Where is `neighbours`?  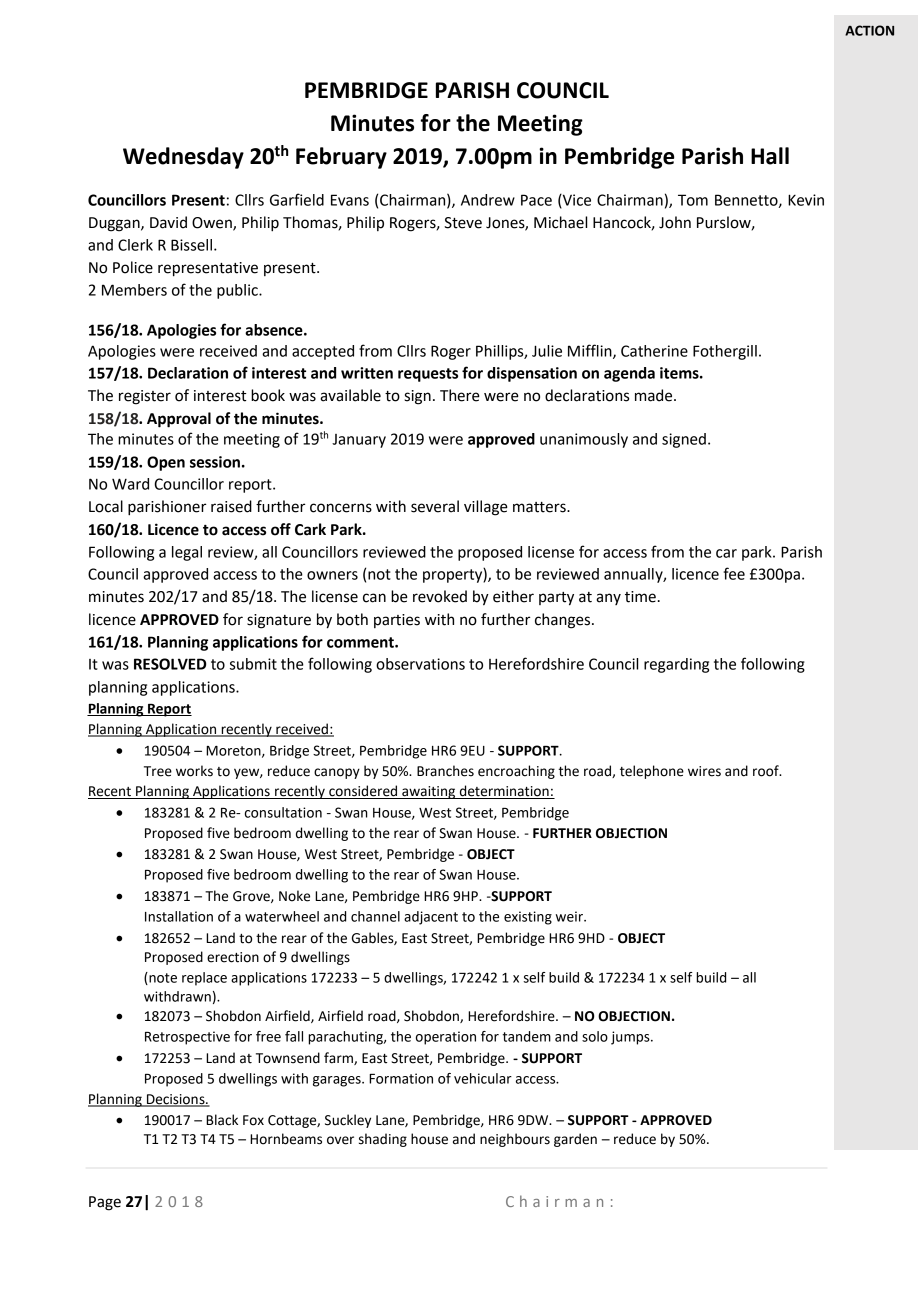
neighbours is located at coordinates (515, 1140).
